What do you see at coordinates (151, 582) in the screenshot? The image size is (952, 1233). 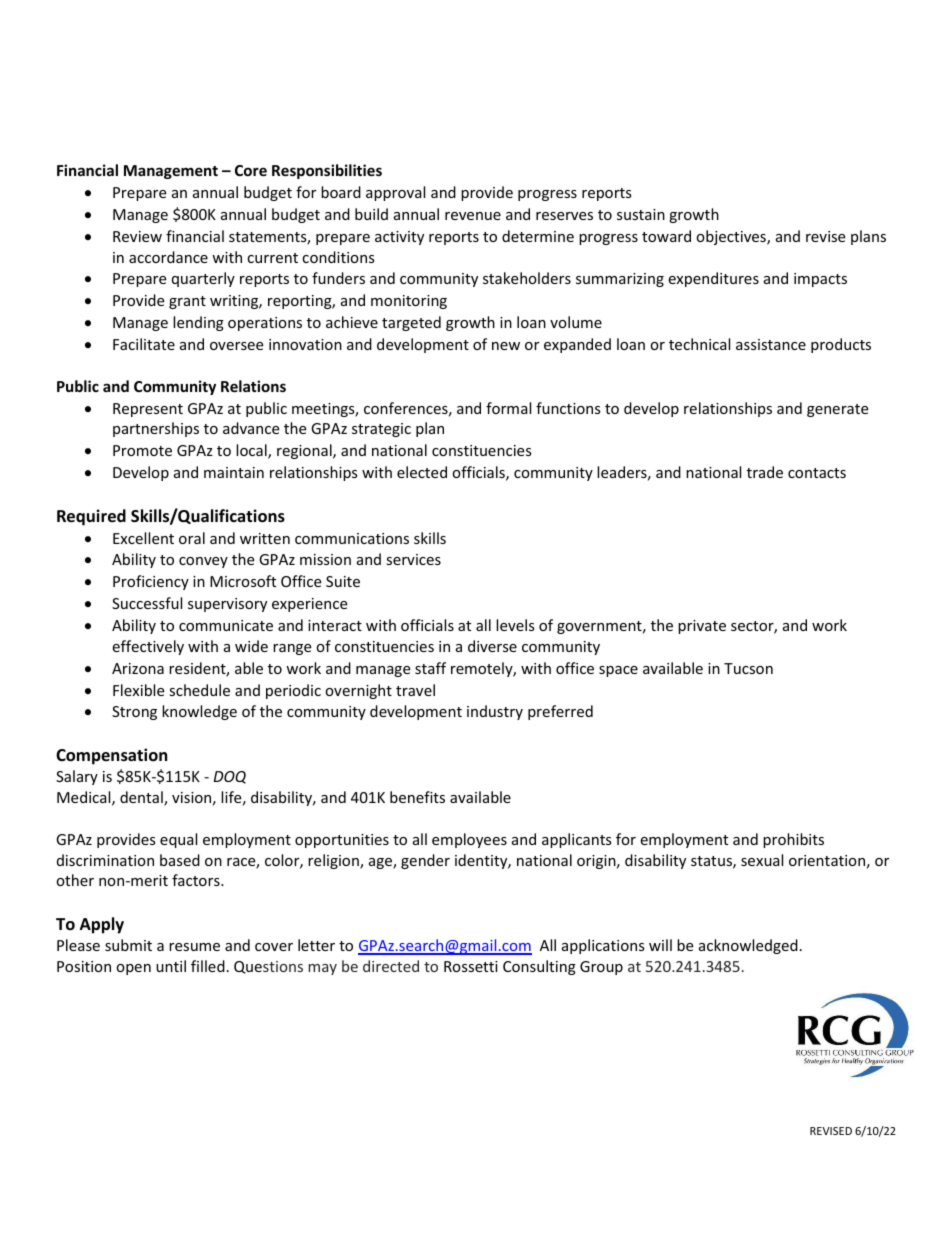 I see `Proficiency` at bounding box center [151, 582].
